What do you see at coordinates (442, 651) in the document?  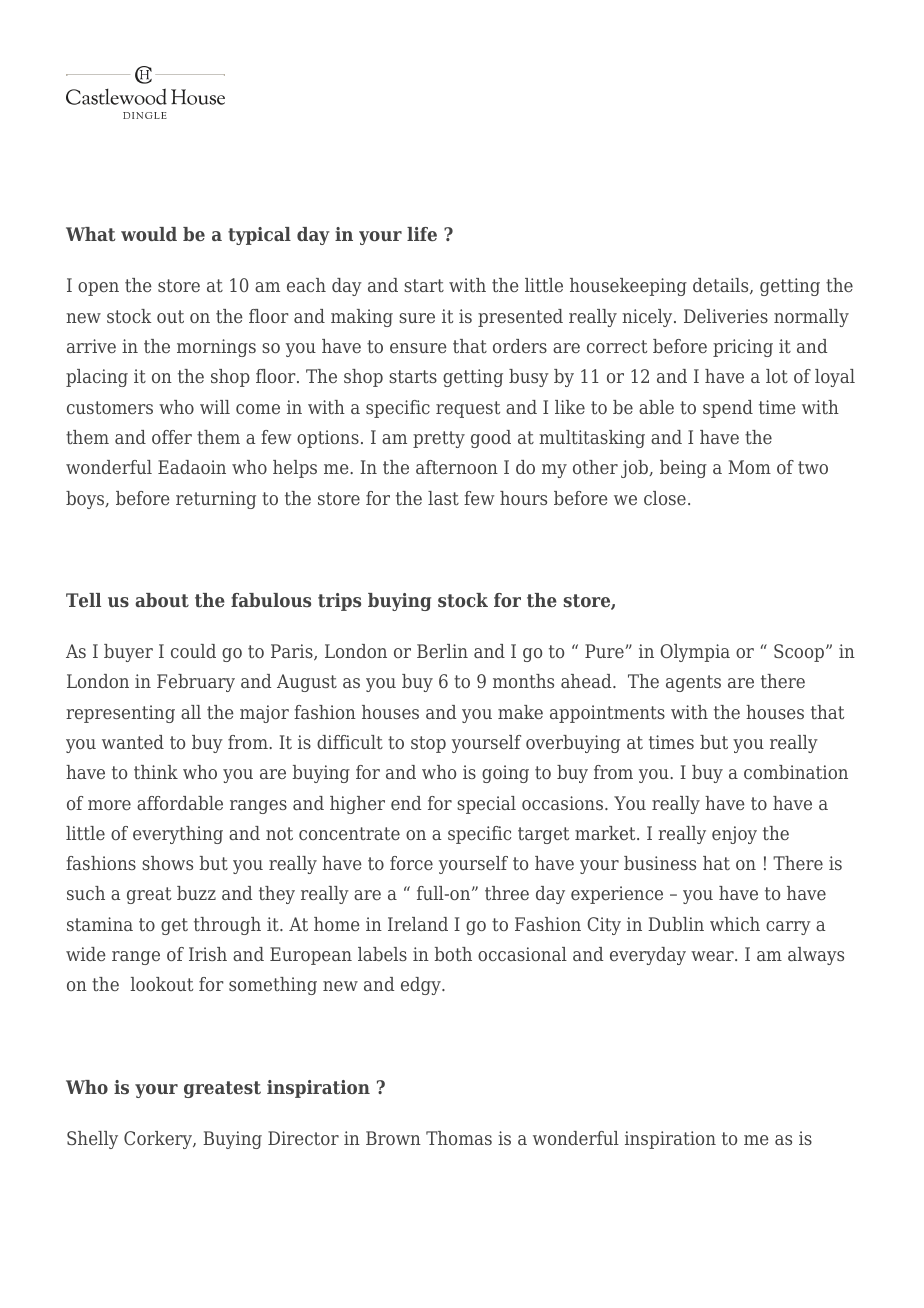 I see `Berlin` at bounding box center [442, 651].
